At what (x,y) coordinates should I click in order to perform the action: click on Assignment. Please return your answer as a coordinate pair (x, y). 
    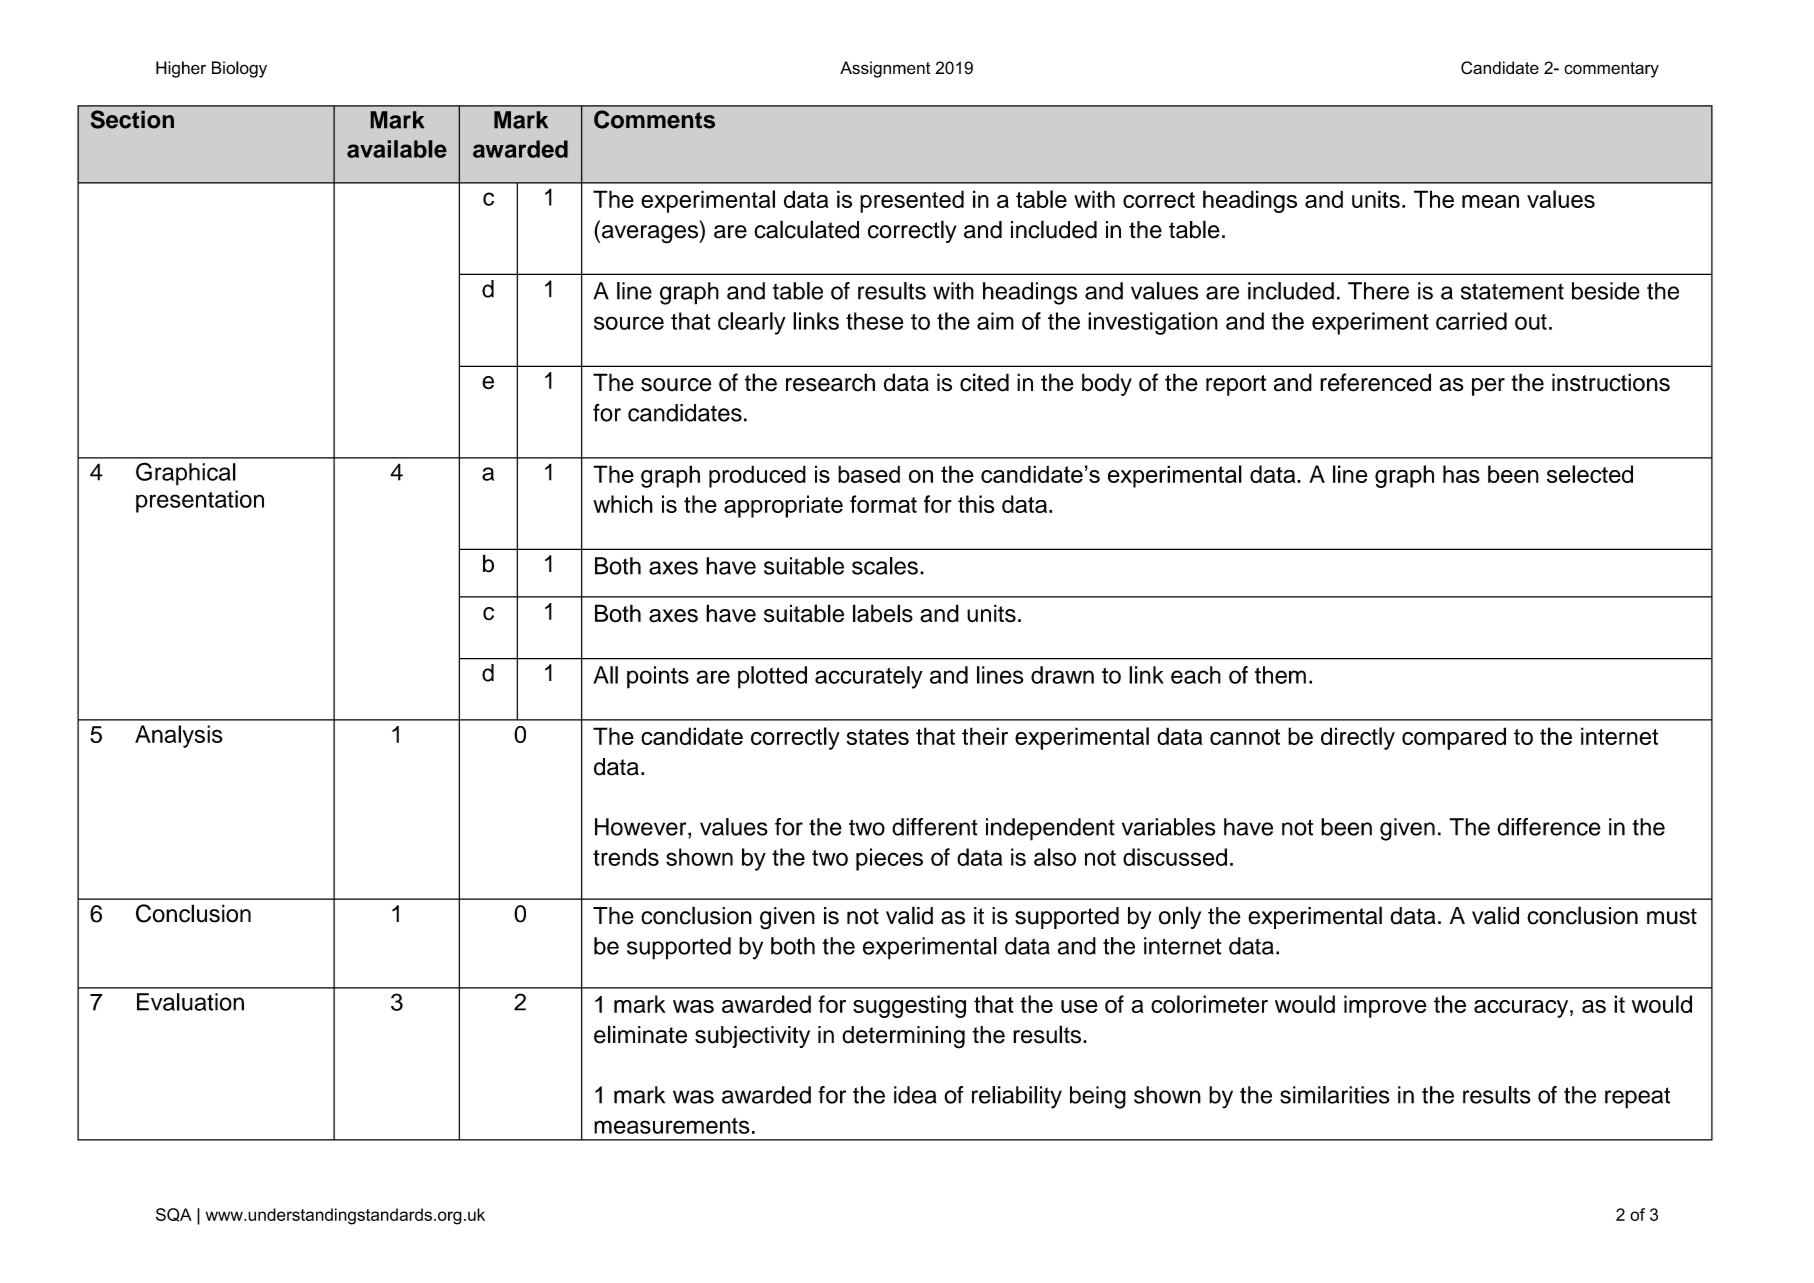
    Looking at the image, I should click on (885, 69).
